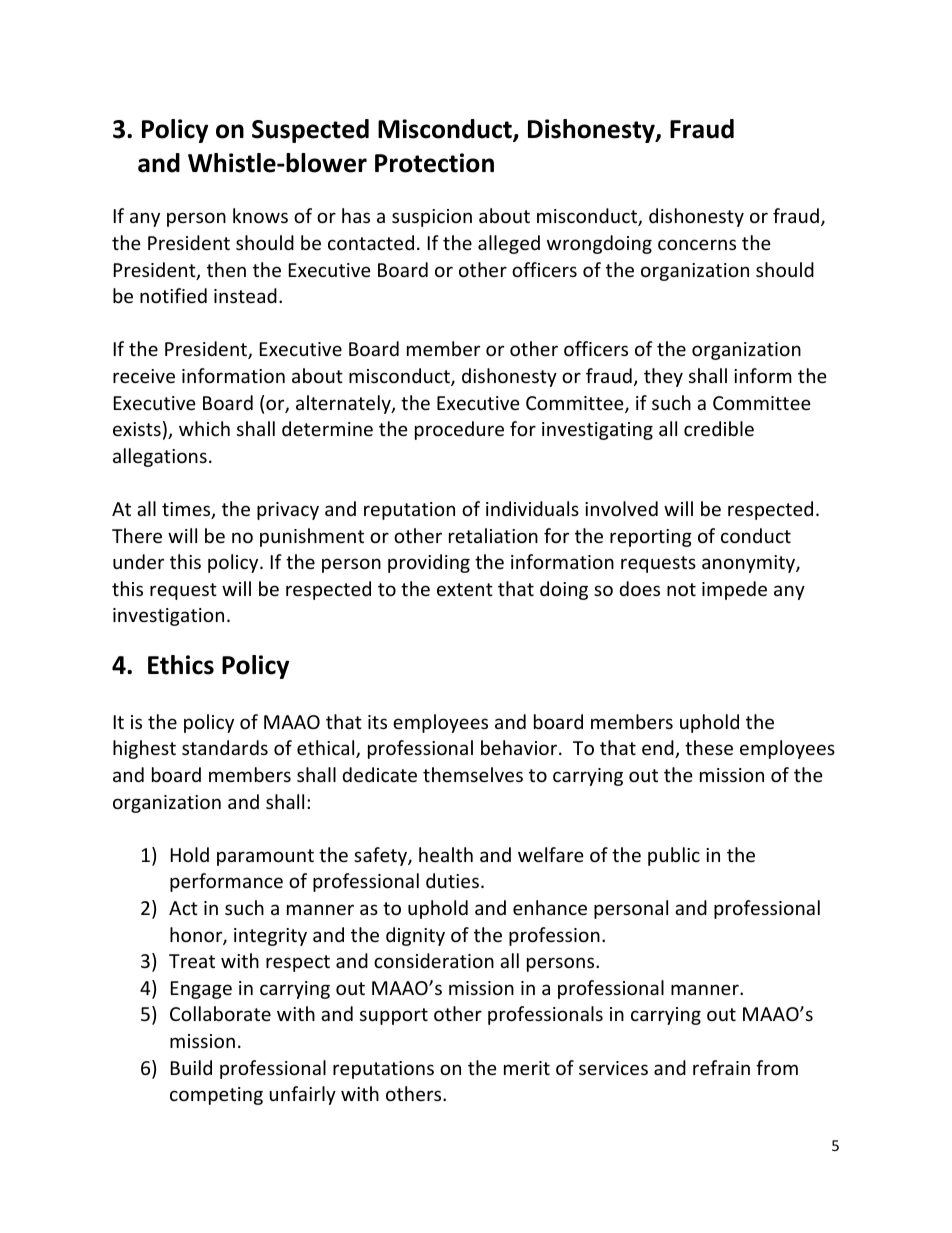  Describe the element at coordinates (697, 244) in the screenshot. I see `concerns` at that location.
